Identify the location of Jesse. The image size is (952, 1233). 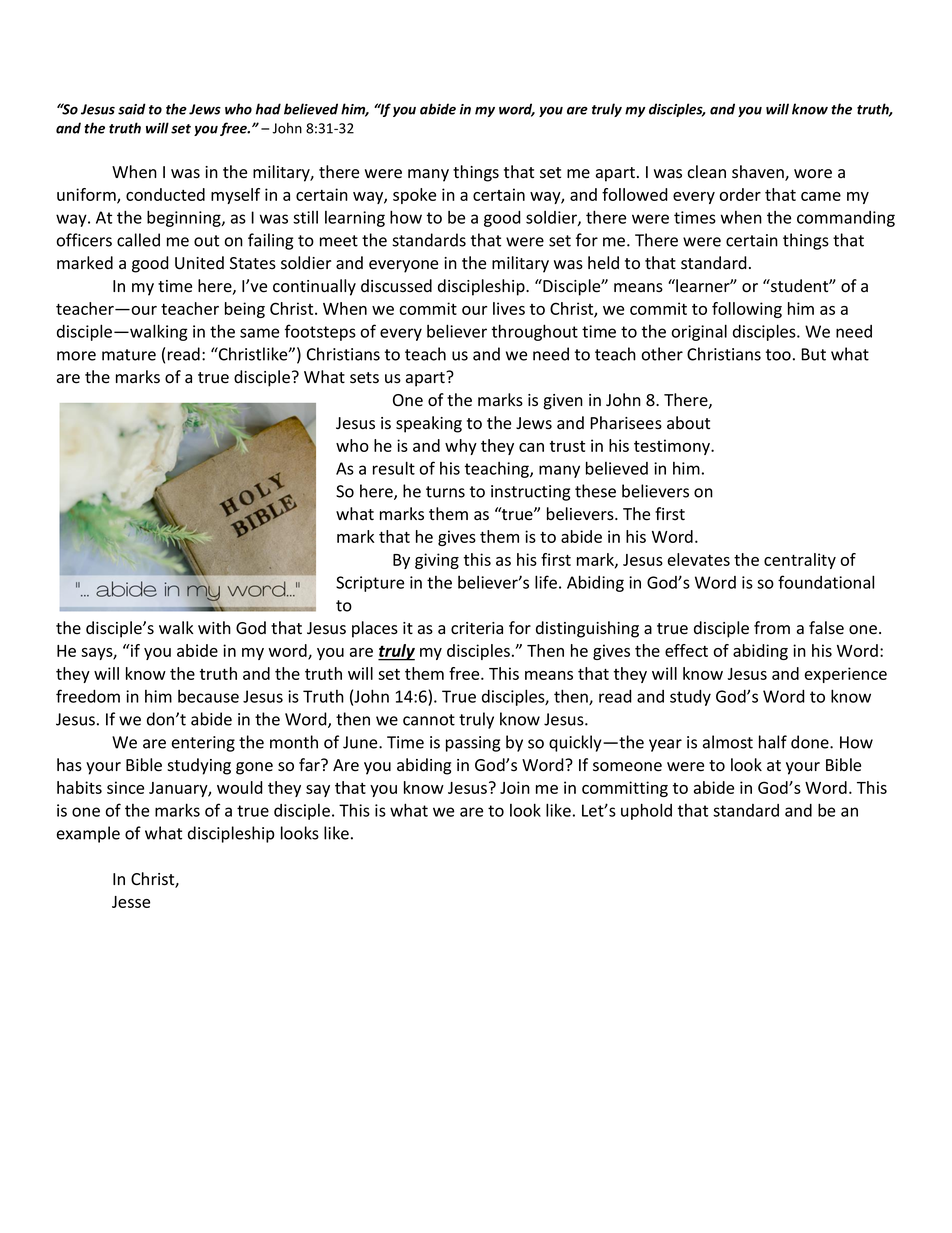
(131, 902).
